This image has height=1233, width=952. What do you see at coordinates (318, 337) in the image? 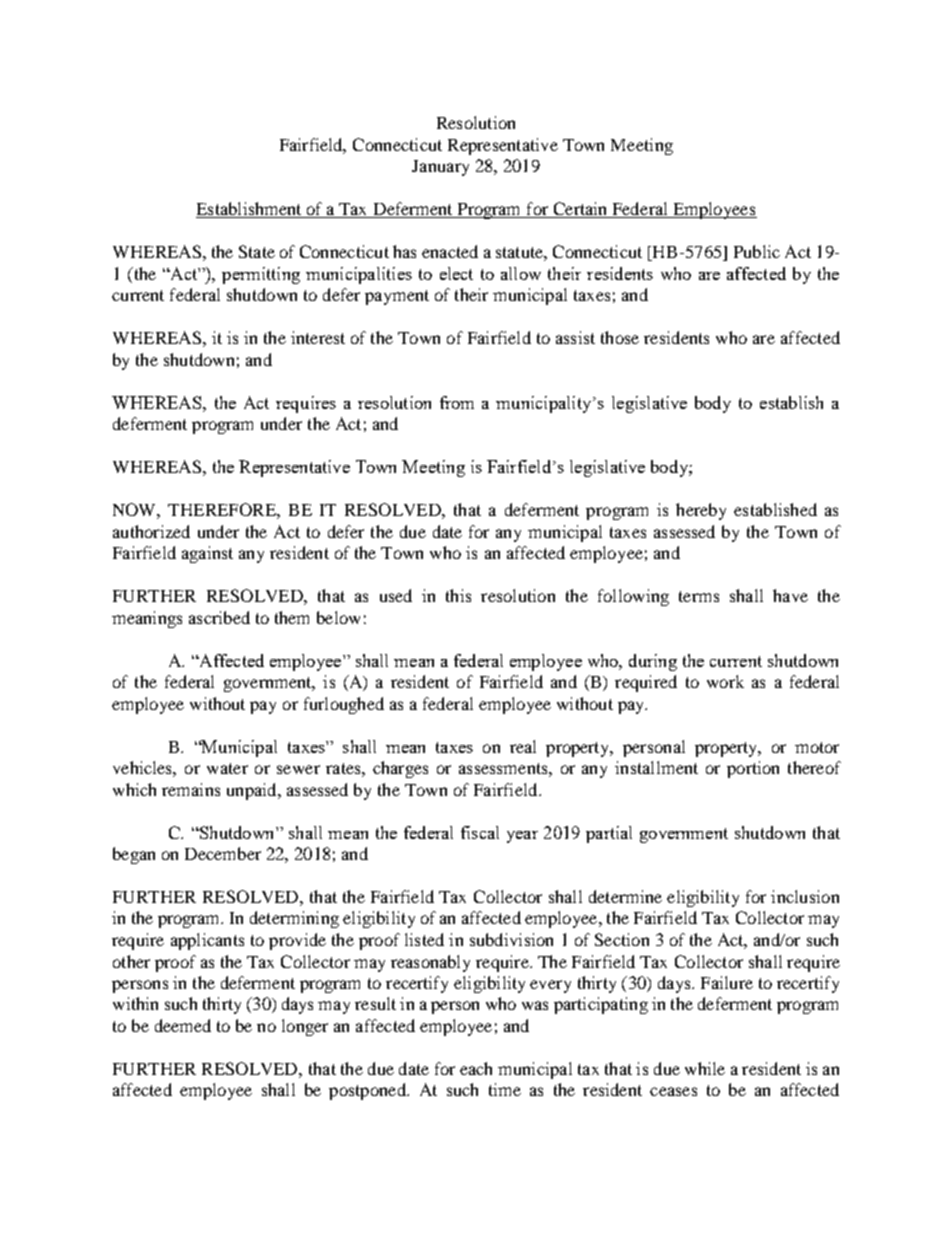
I see `interest` at bounding box center [318, 337].
